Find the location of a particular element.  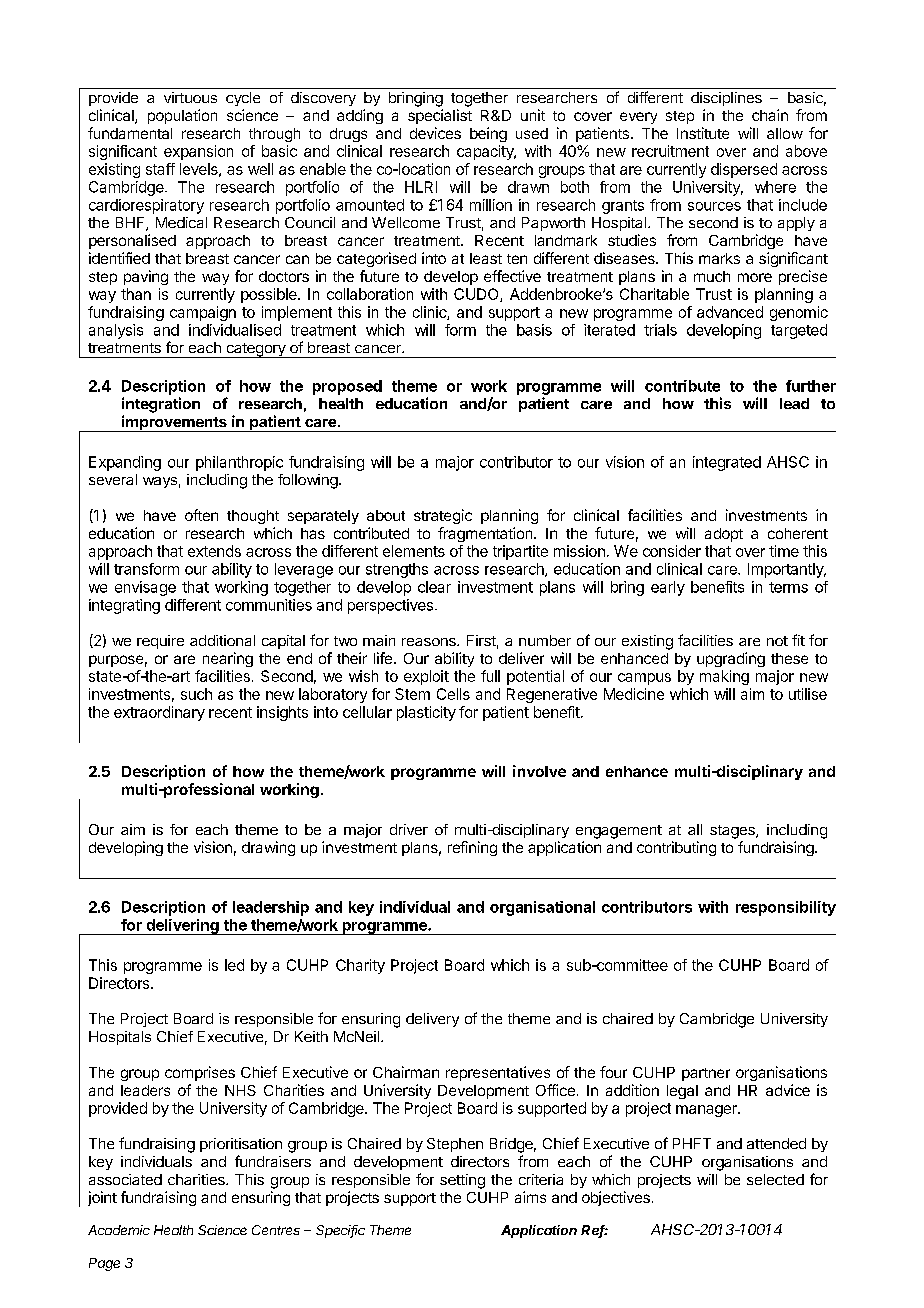

such is located at coordinates (196, 694).
